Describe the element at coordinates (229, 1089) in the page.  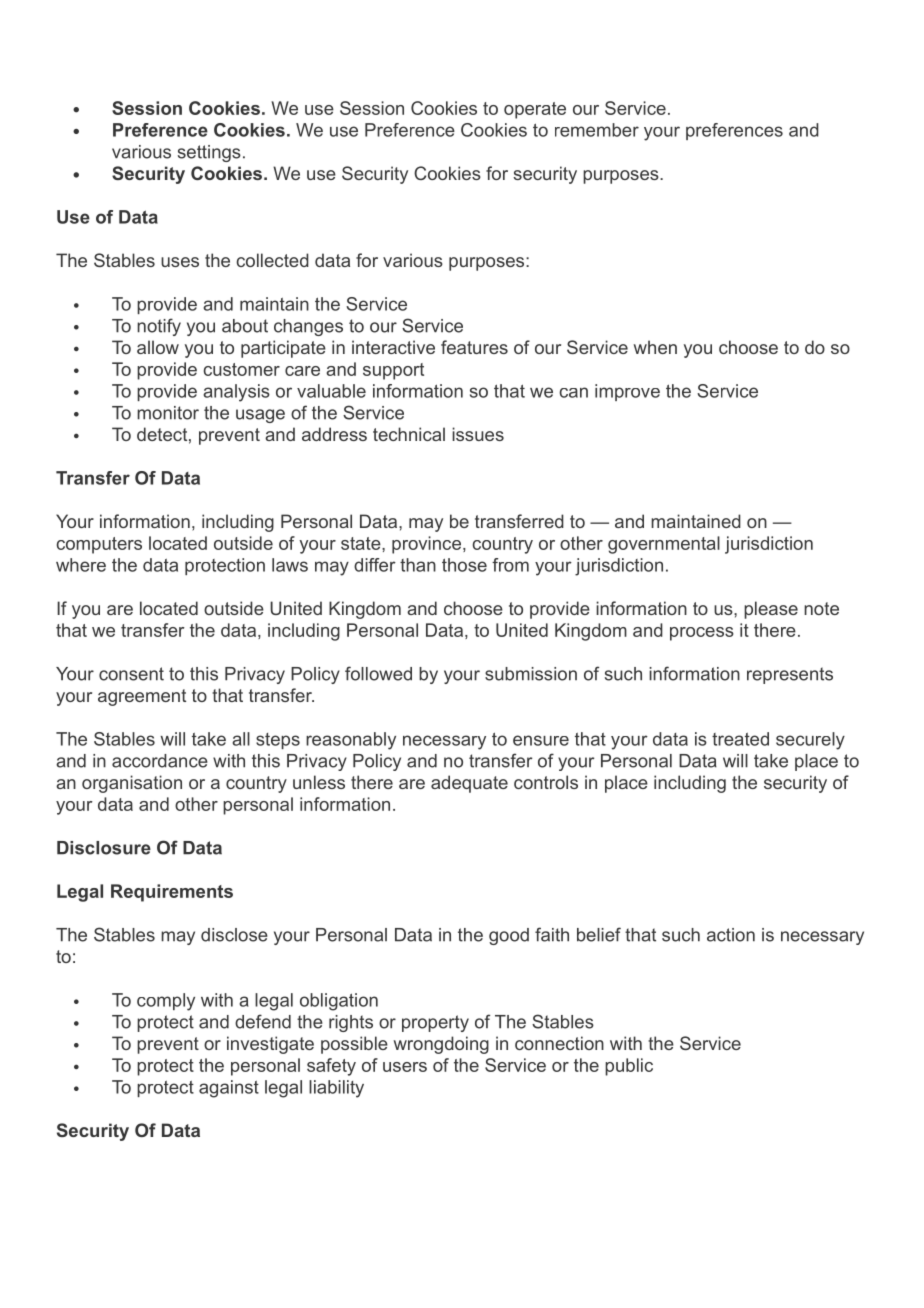
I see `against` at that location.
